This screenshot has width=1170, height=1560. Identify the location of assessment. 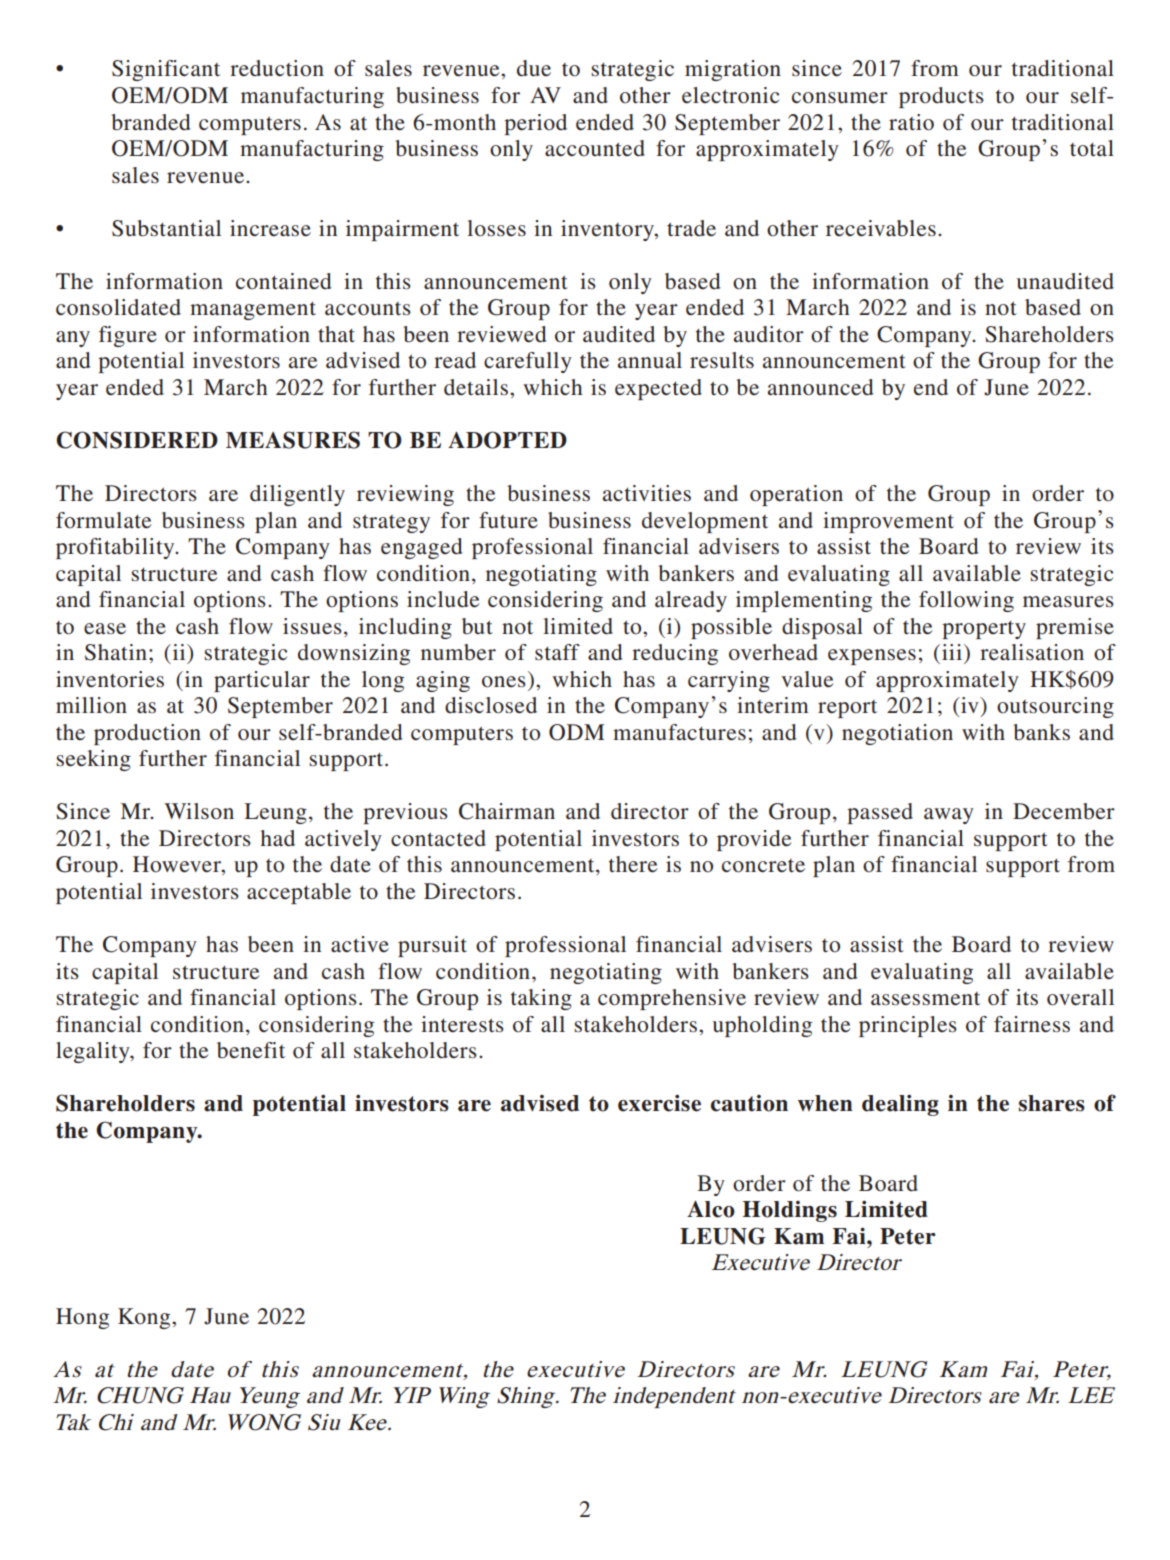
(925, 999).
